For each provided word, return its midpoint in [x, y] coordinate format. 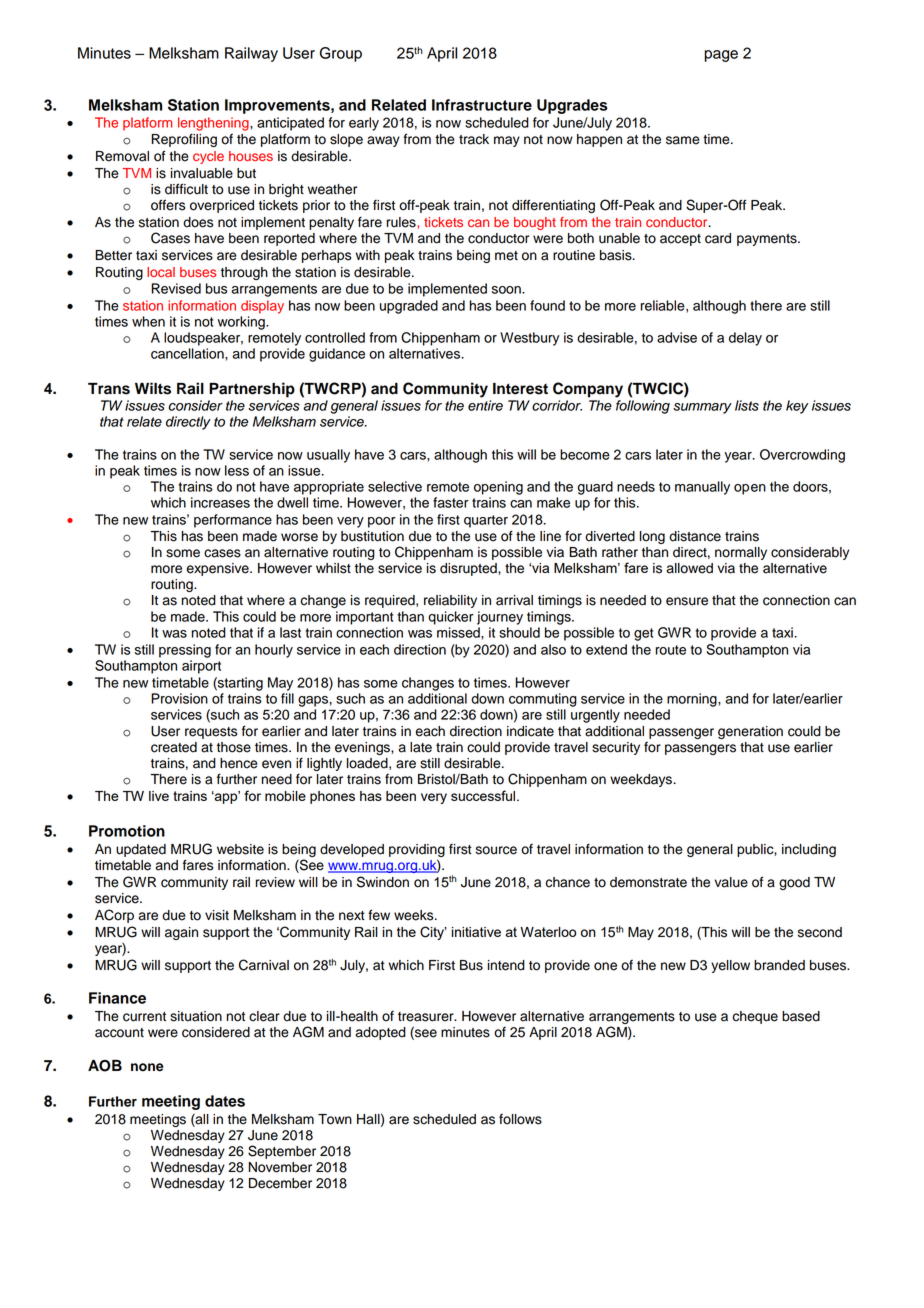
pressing [185, 651]
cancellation [188, 353]
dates [225, 1101]
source [496, 850]
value [731, 882]
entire [485, 405]
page [721, 56]
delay [745, 339]
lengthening [214, 124]
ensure [687, 601]
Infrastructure [482, 105]
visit [217, 915]
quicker [451, 618]
